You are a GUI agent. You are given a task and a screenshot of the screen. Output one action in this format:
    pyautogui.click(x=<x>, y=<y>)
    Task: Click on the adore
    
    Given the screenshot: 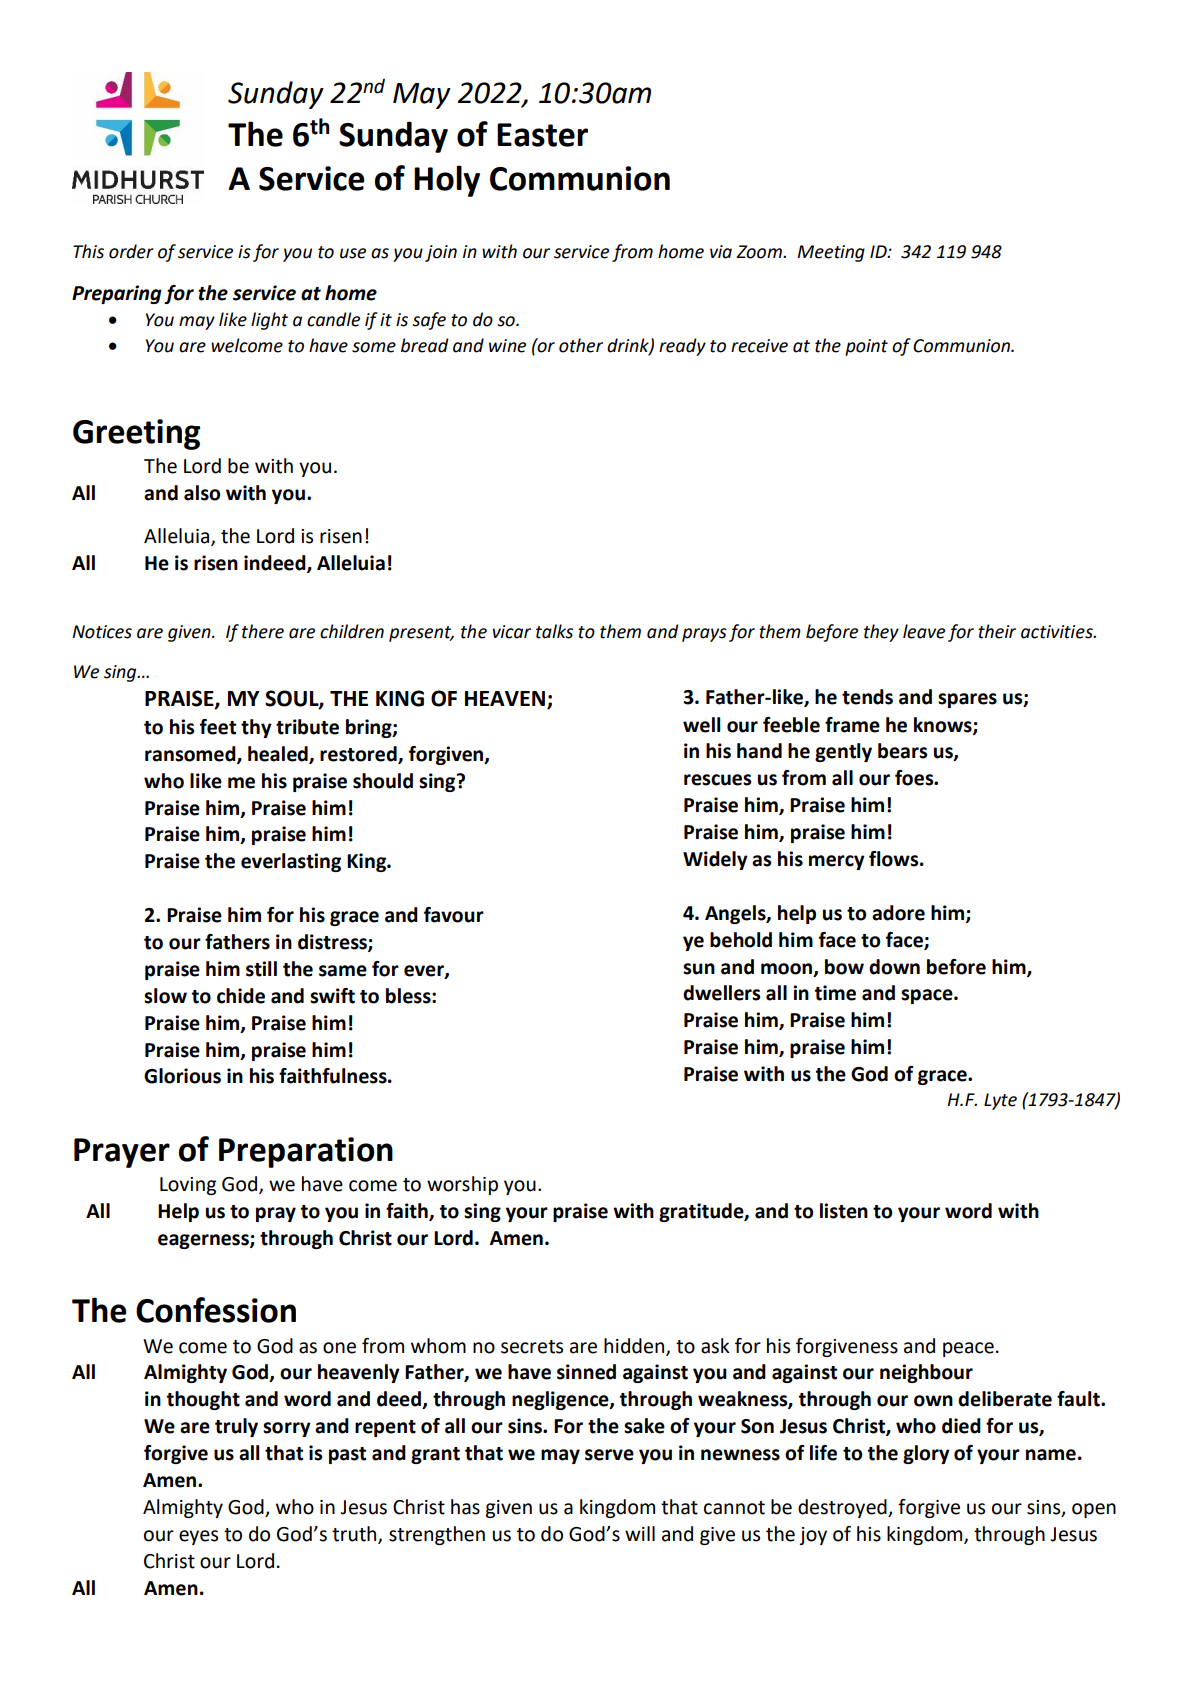 What is the action you would take?
    pyautogui.click(x=898, y=913)
